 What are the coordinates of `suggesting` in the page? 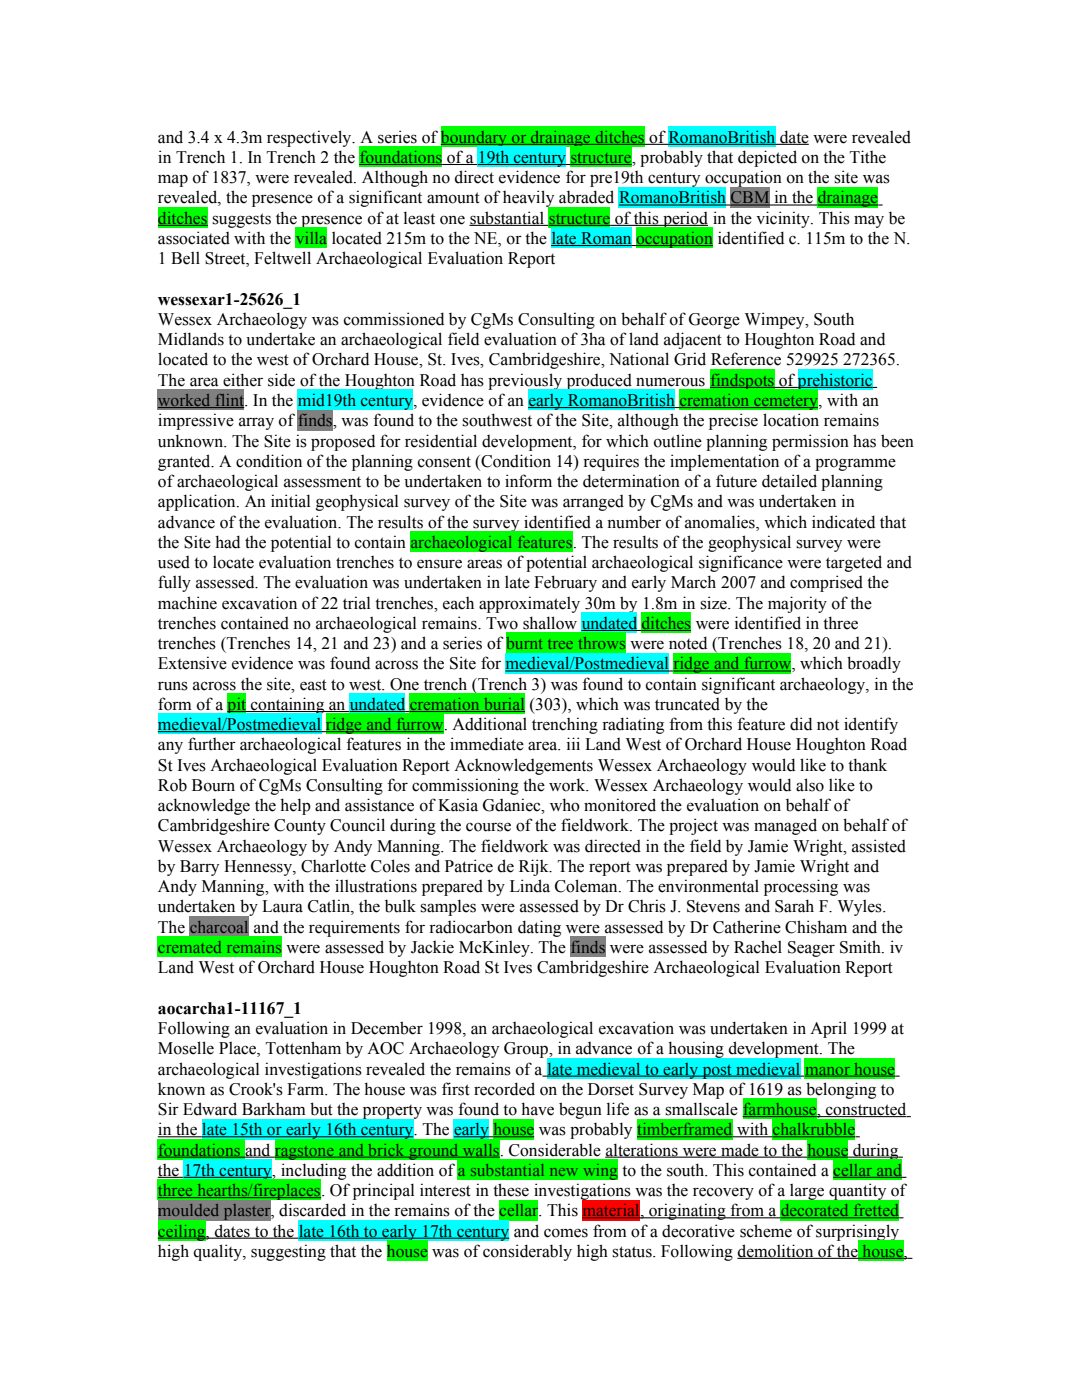 It's located at (288, 1252).
